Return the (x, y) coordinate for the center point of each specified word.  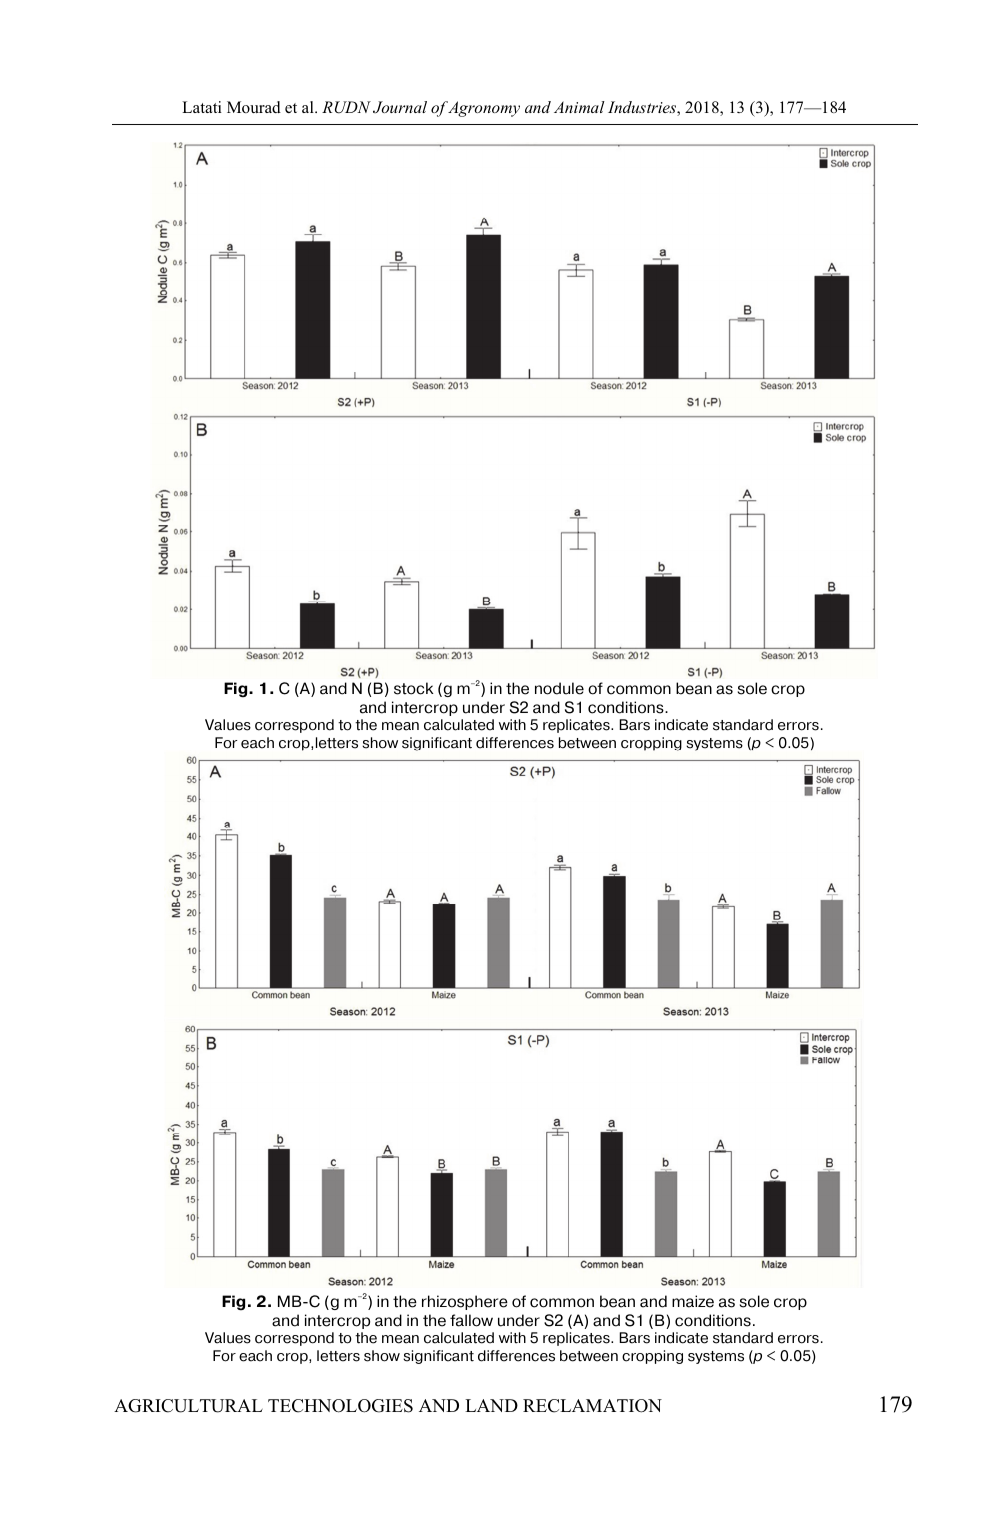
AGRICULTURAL (188, 1406)
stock (414, 688)
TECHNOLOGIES (340, 1406)
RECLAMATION (592, 1406)
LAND (491, 1405)
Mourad (254, 107)
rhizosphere (465, 1302)
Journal (400, 107)
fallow (471, 1320)
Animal (579, 107)
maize (693, 1301)
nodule (559, 688)
